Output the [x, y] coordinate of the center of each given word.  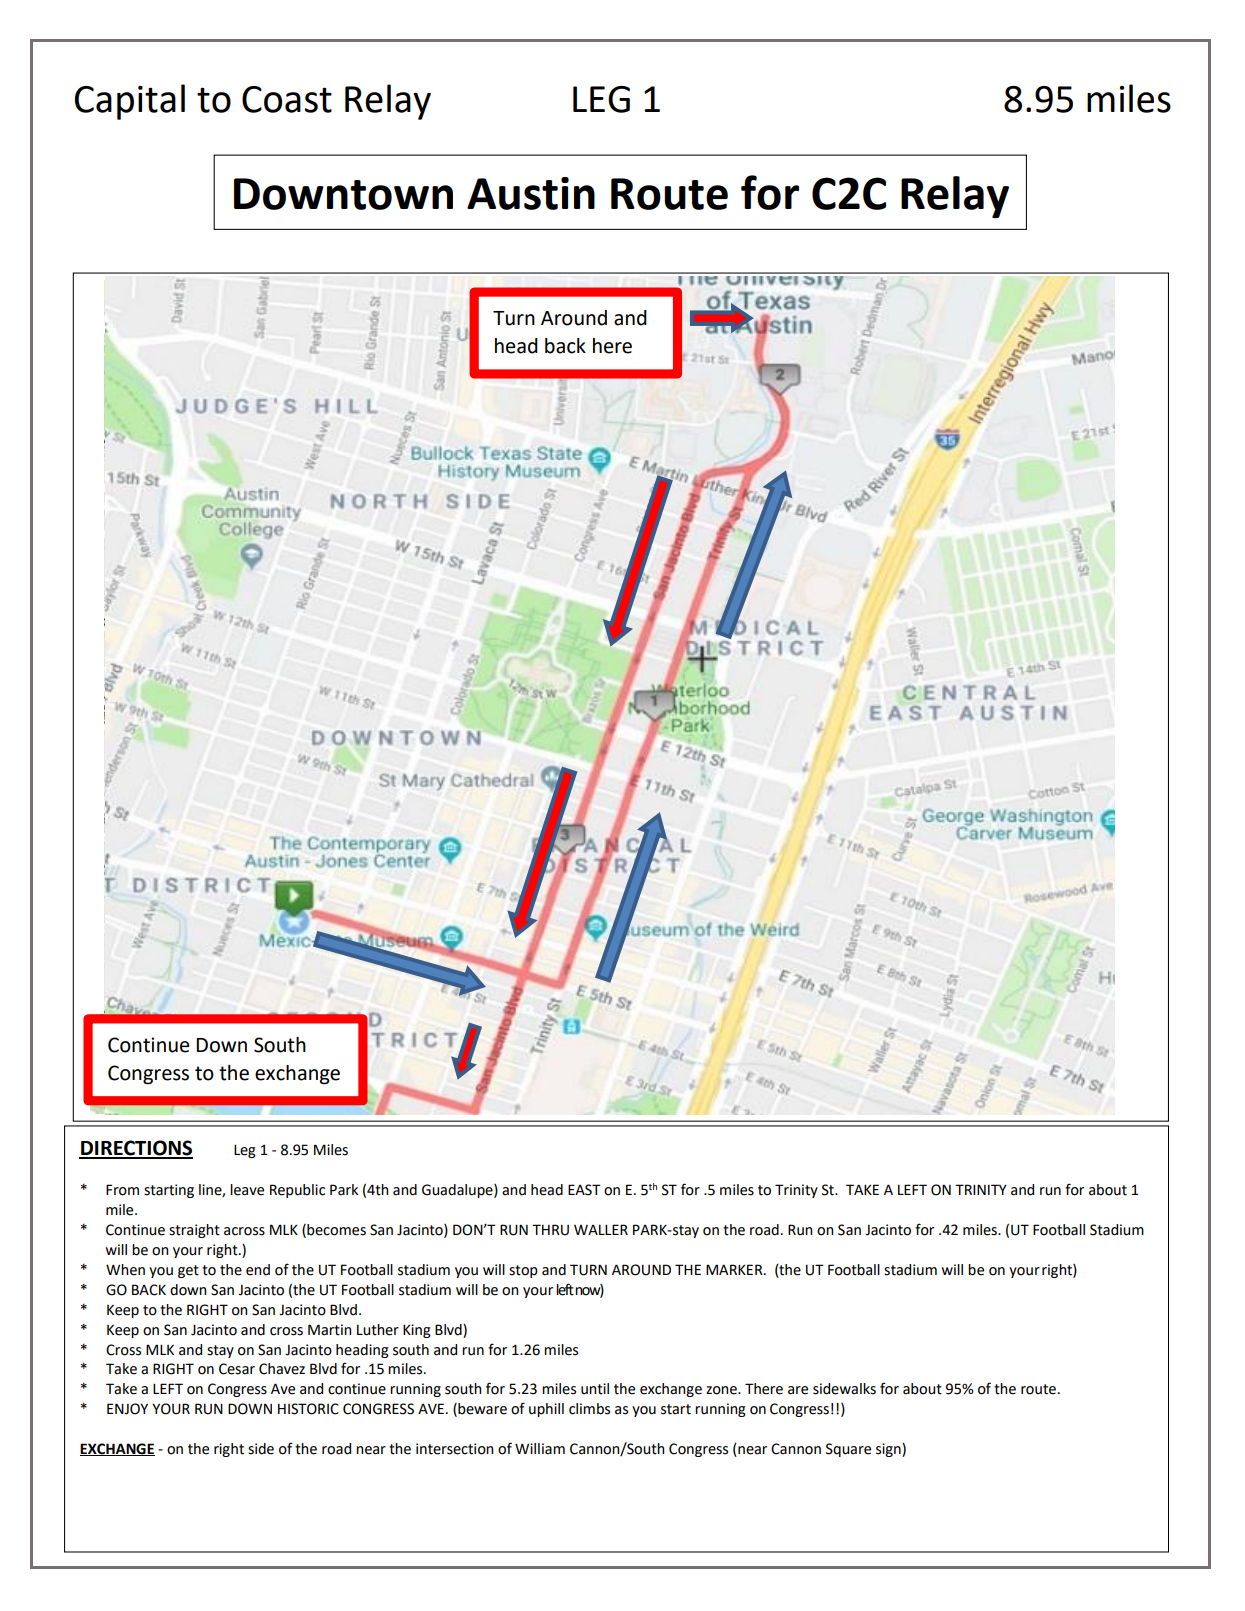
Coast [287, 99]
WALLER [601, 1229]
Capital [130, 102]
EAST [584, 1190]
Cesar [237, 1369]
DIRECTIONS [136, 1149]
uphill [546, 1410]
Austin [531, 193]
